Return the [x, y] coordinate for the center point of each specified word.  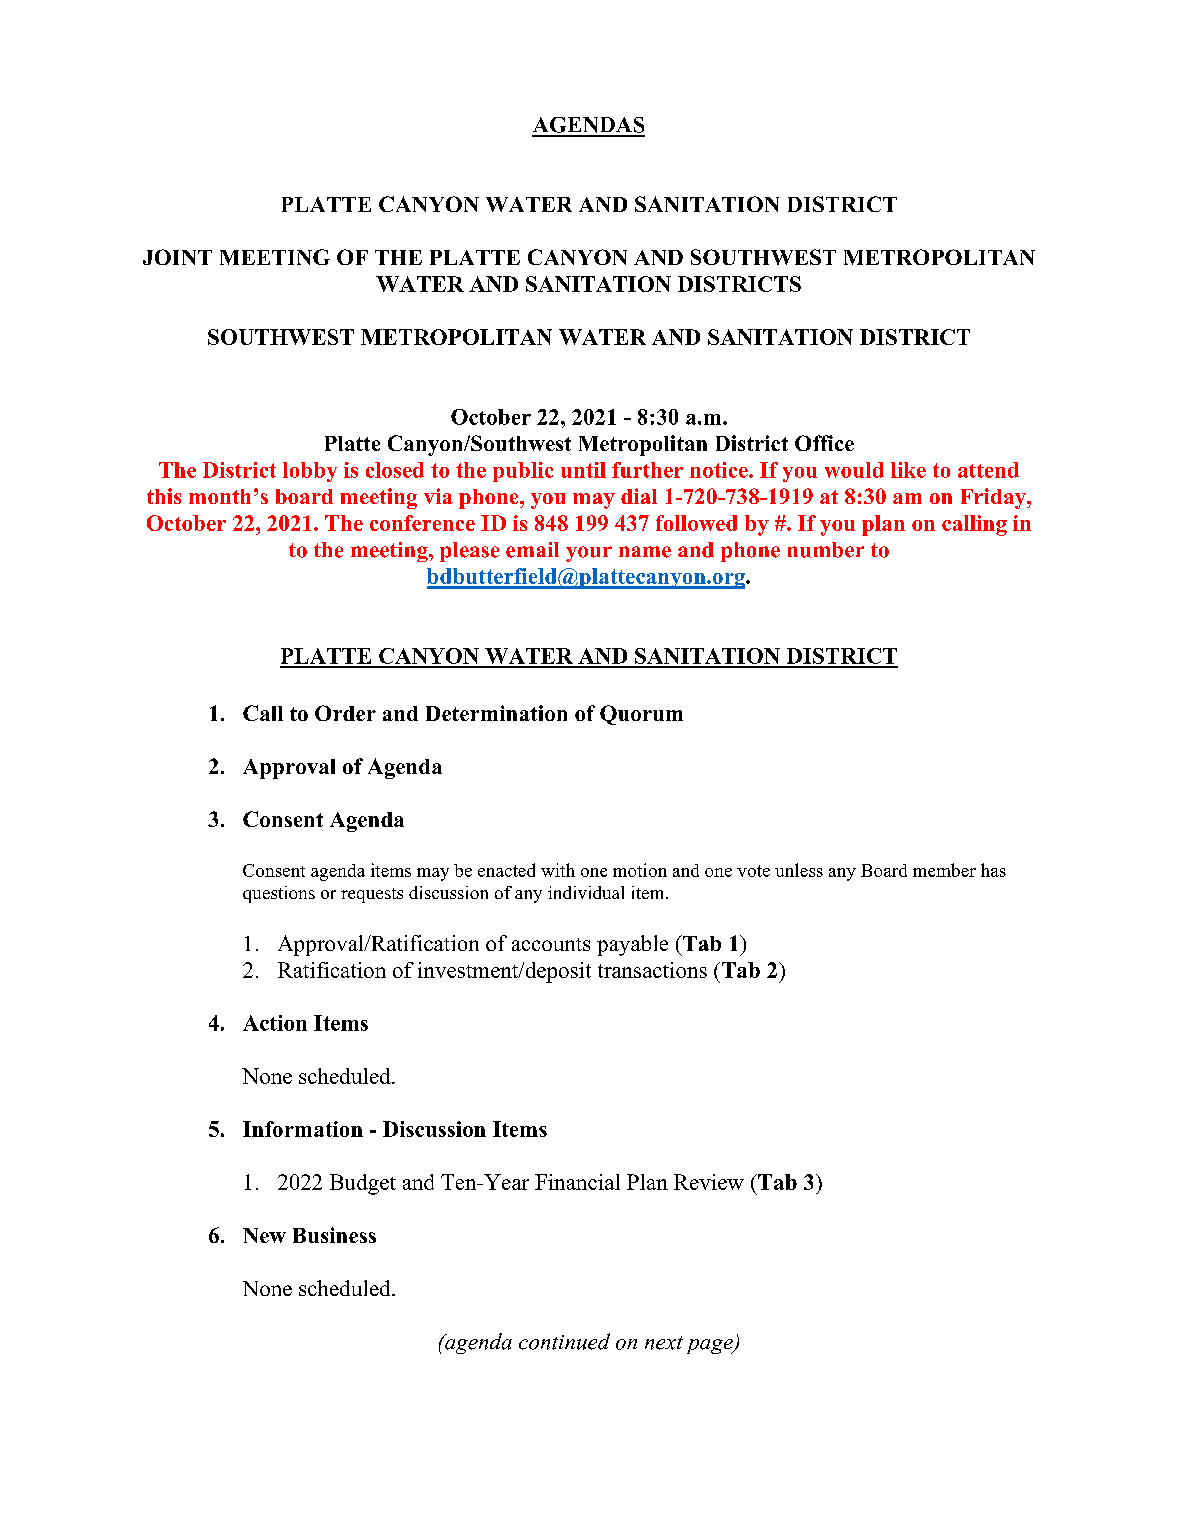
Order [345, 713]
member [944, 870]
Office [824, 443]
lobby [310, 472]
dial [639, 496]
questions [279, 894]
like [908, 470]
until [583, 470]
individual [586, 892]
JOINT [177, 257]
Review [709, 1182]
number [826, 550]
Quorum [641, 715]
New [264, 1235]
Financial [577, 1182]
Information [303, 1129]
